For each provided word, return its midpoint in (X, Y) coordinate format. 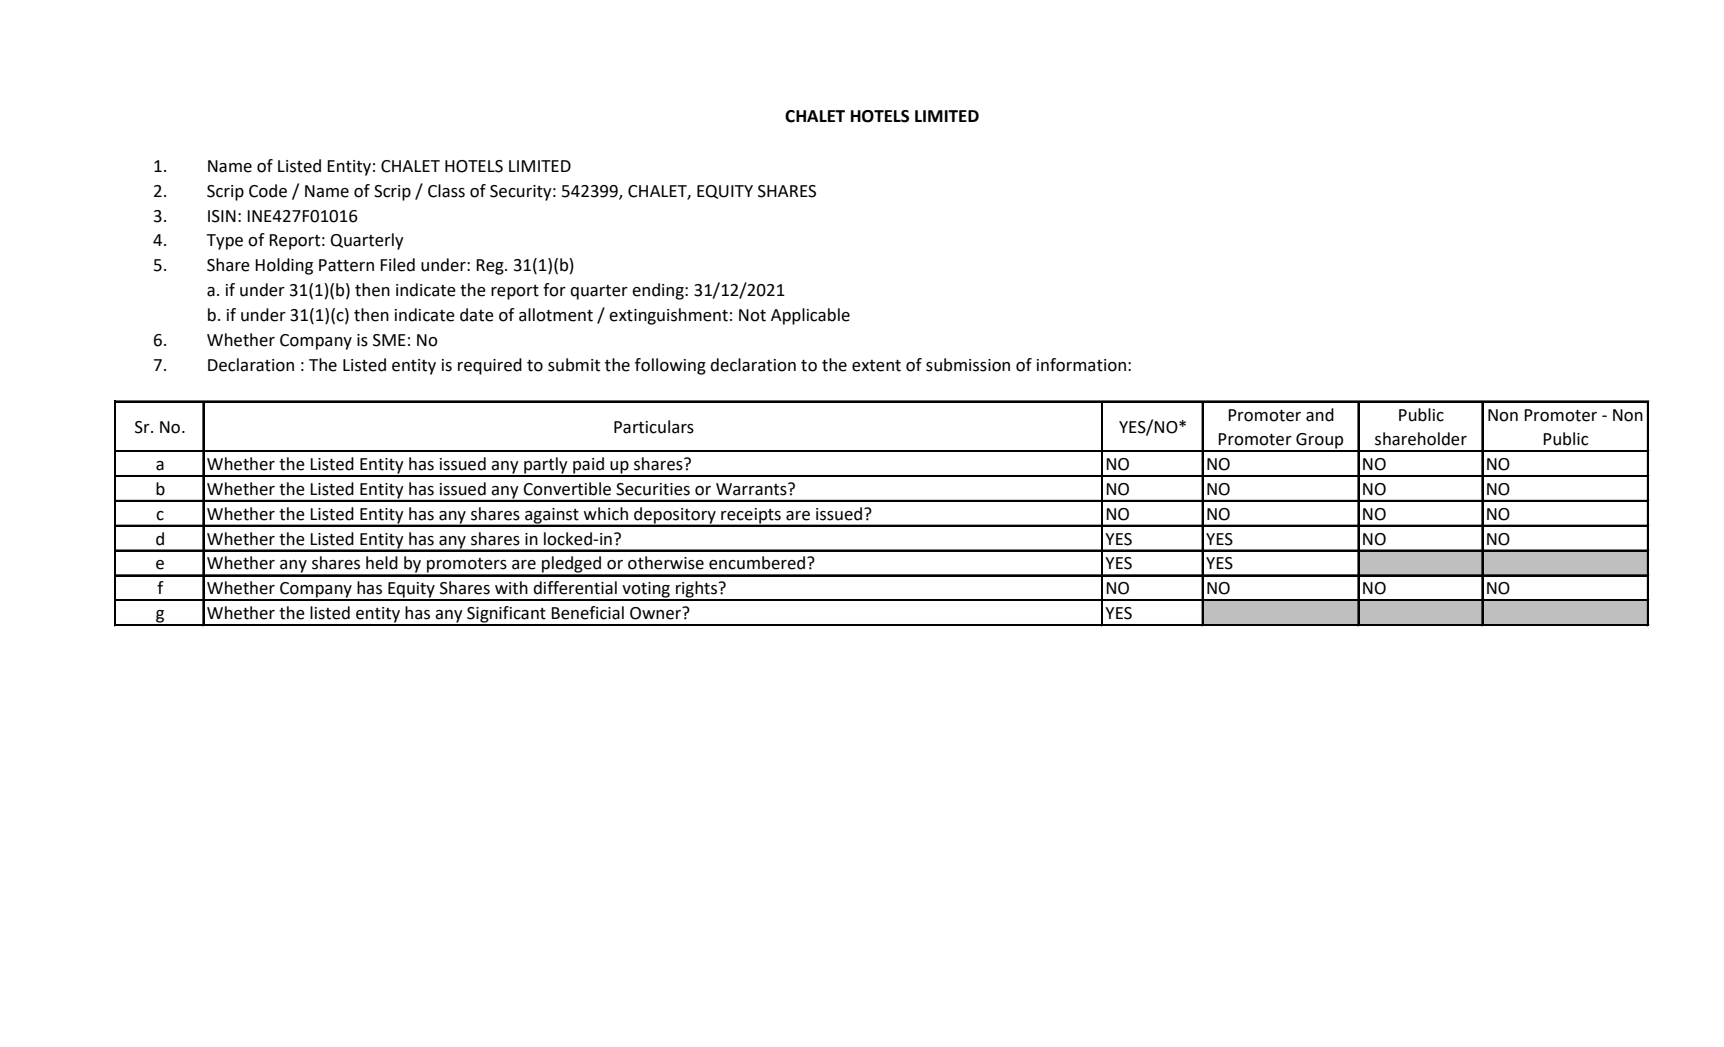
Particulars (654, 427)
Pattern (346, 265)
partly (546, 466)
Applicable (810, 316)
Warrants (752, 489)
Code (268, 191)
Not (752, 315)
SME (389, 340)
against (552, 517)
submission (968, 365)
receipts (751, 517)
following (670, 366)
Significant (506, 615)
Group (1320, 442)
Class (446, 191)
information (1081, 365)
